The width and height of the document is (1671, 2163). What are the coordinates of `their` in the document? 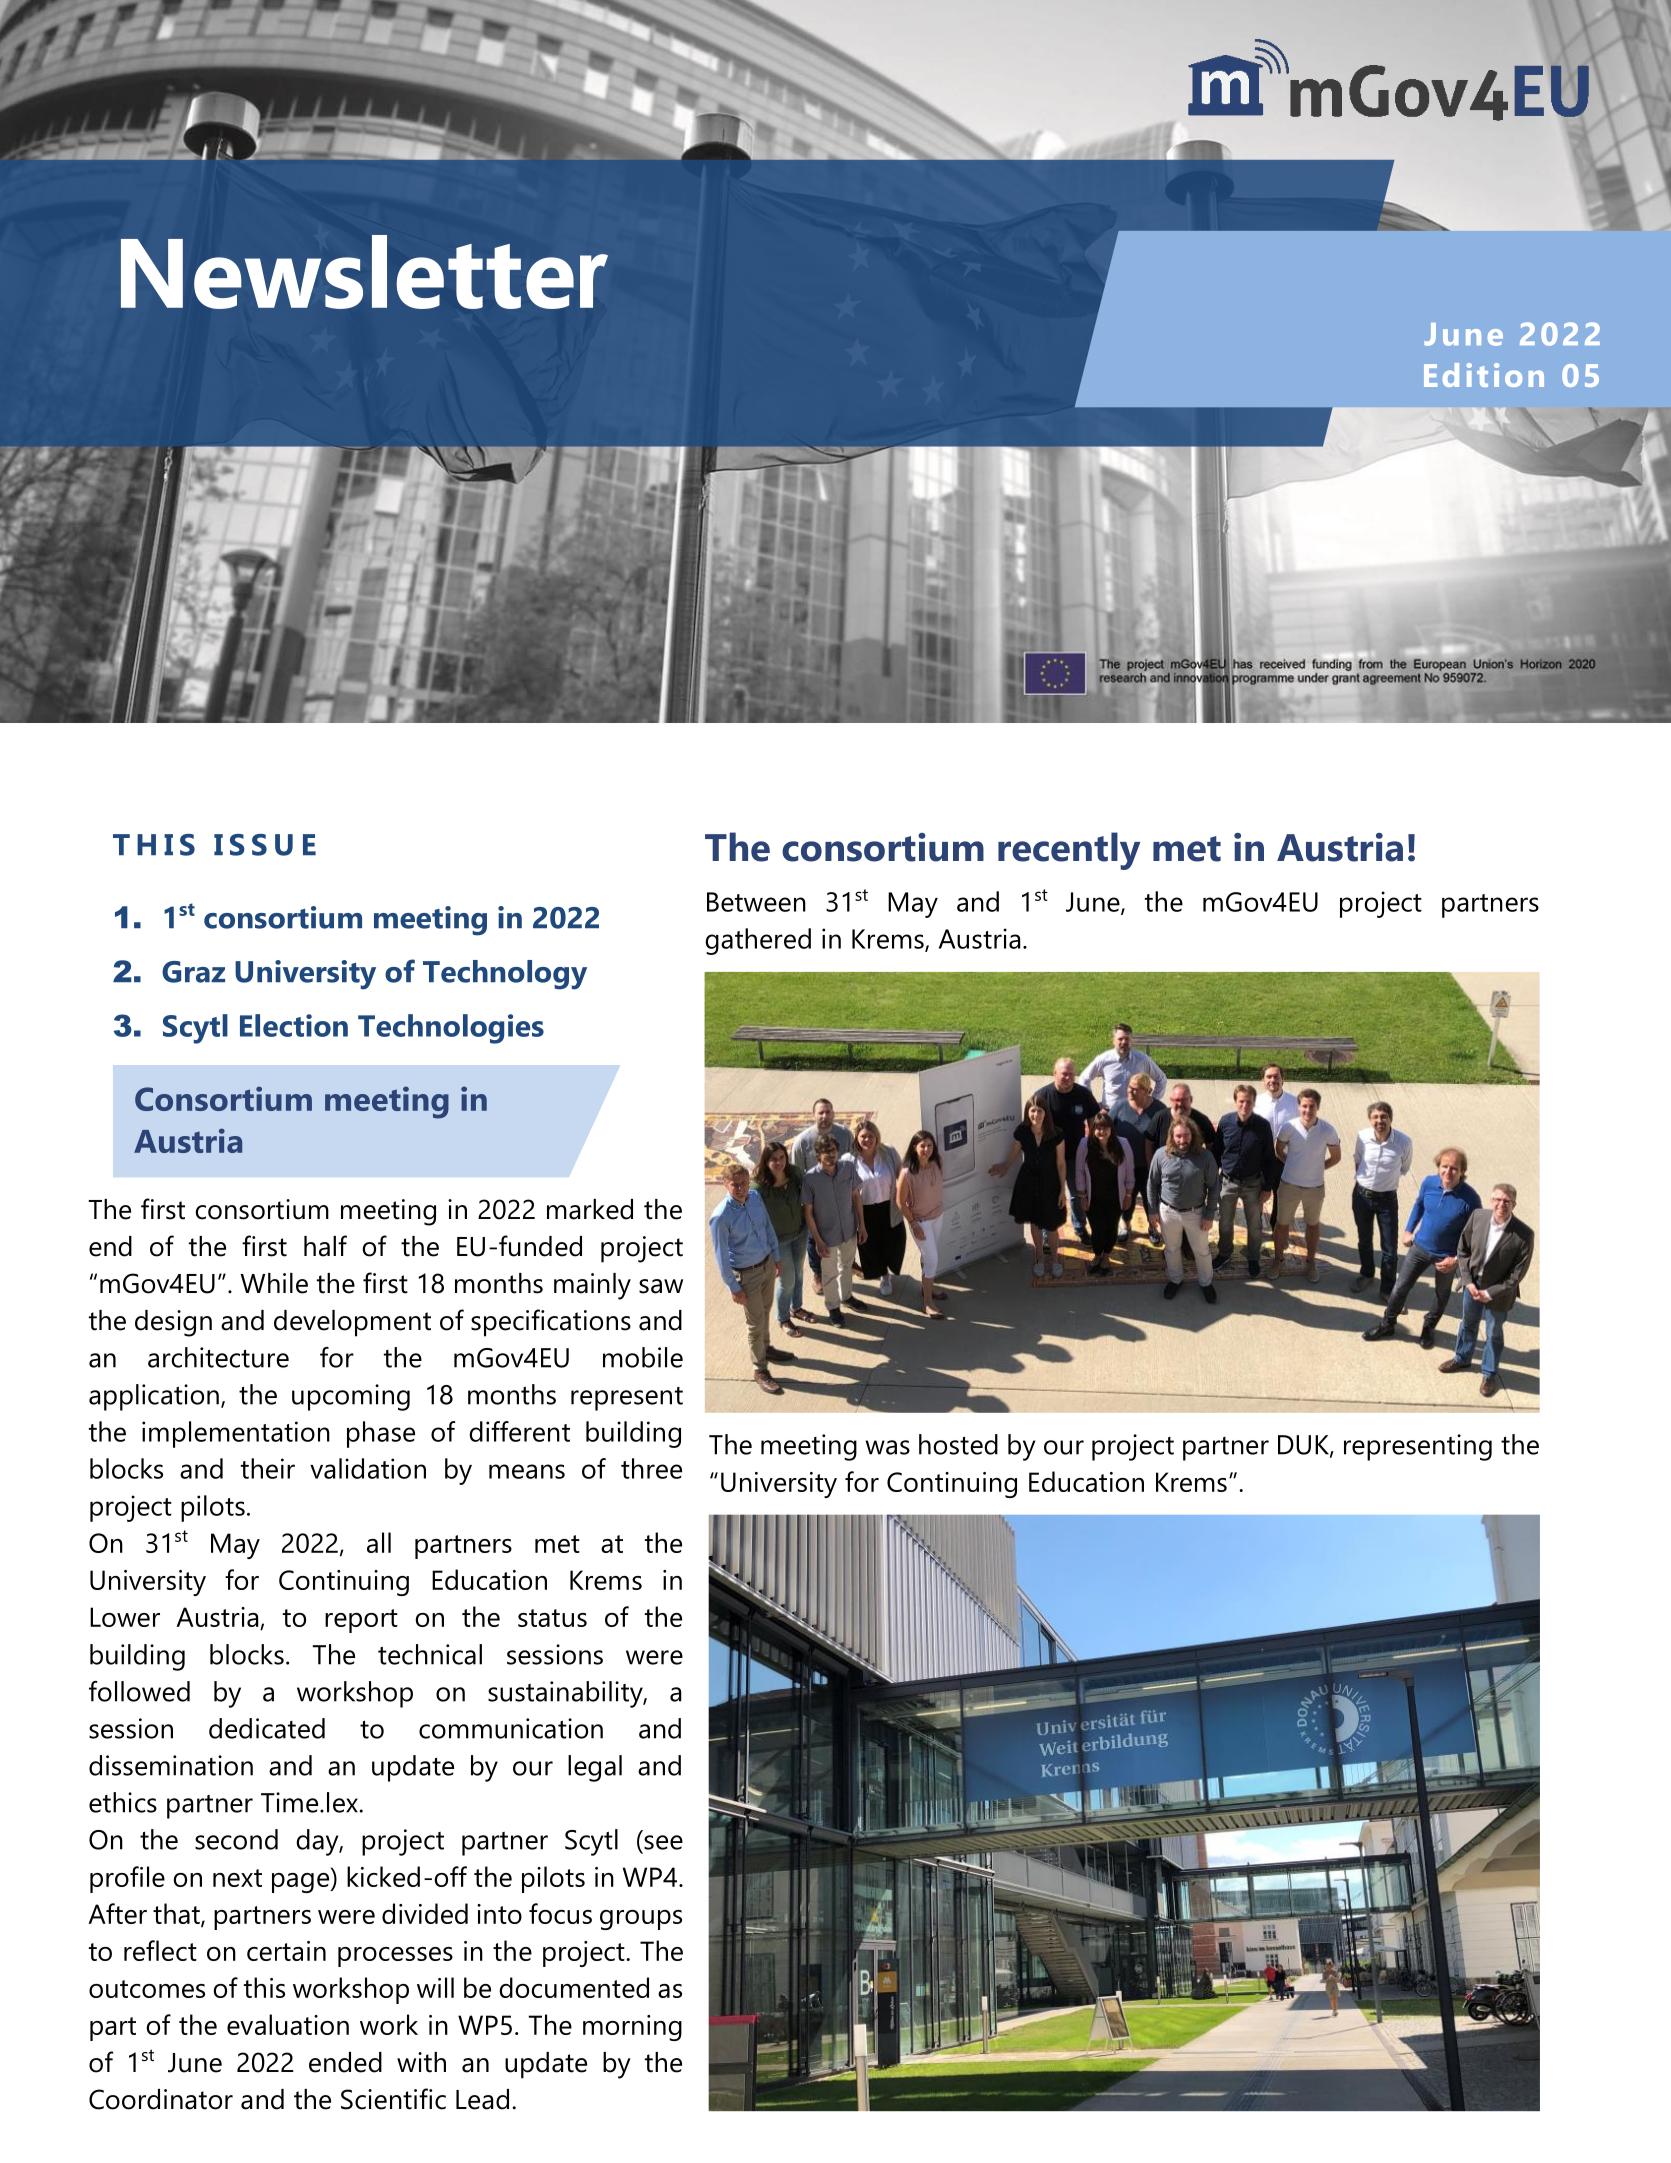 It's located at (268, 1468).
